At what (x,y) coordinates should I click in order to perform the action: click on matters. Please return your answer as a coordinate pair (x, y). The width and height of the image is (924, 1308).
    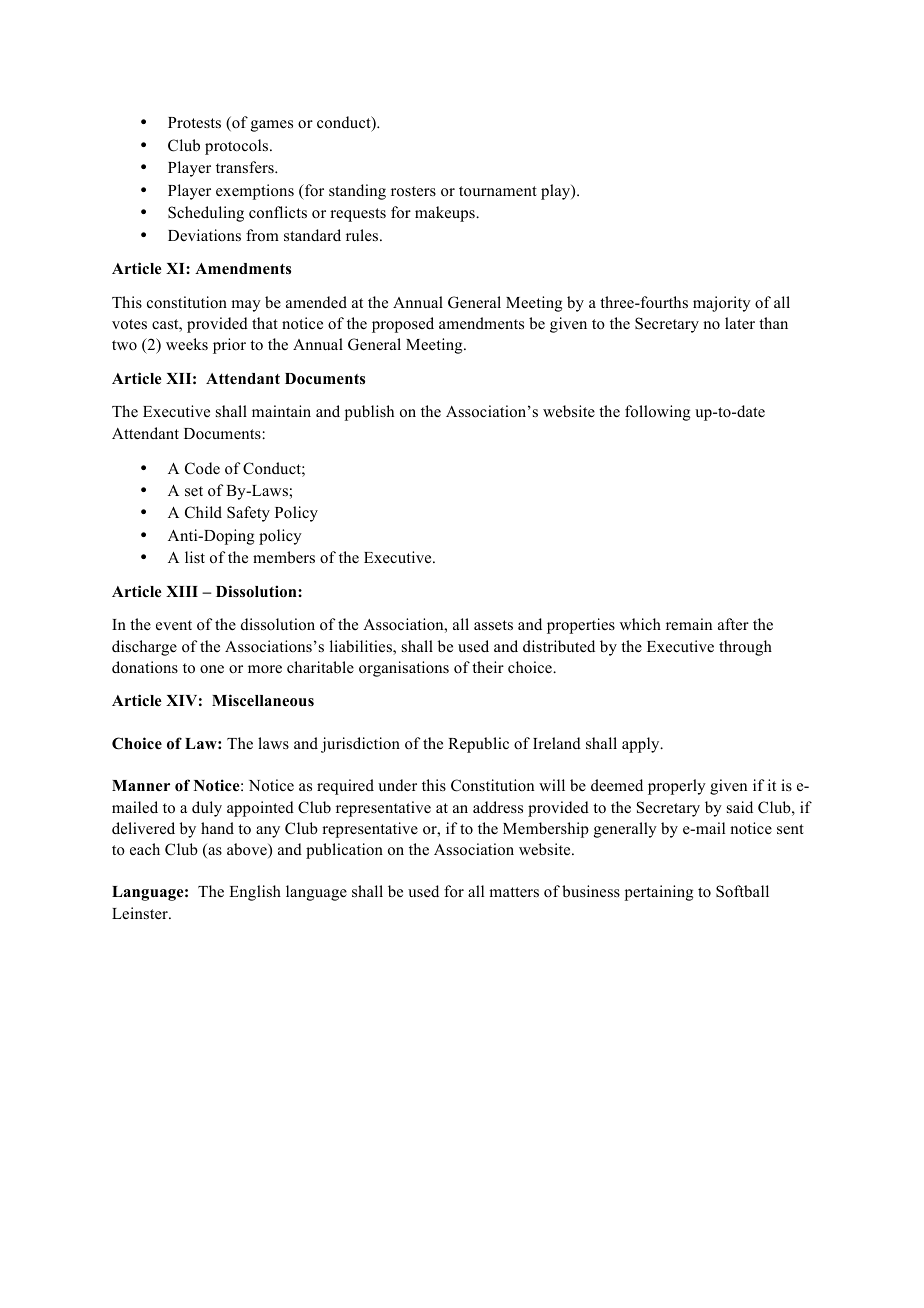
    Looking at the image, I should click on (514, 892).
